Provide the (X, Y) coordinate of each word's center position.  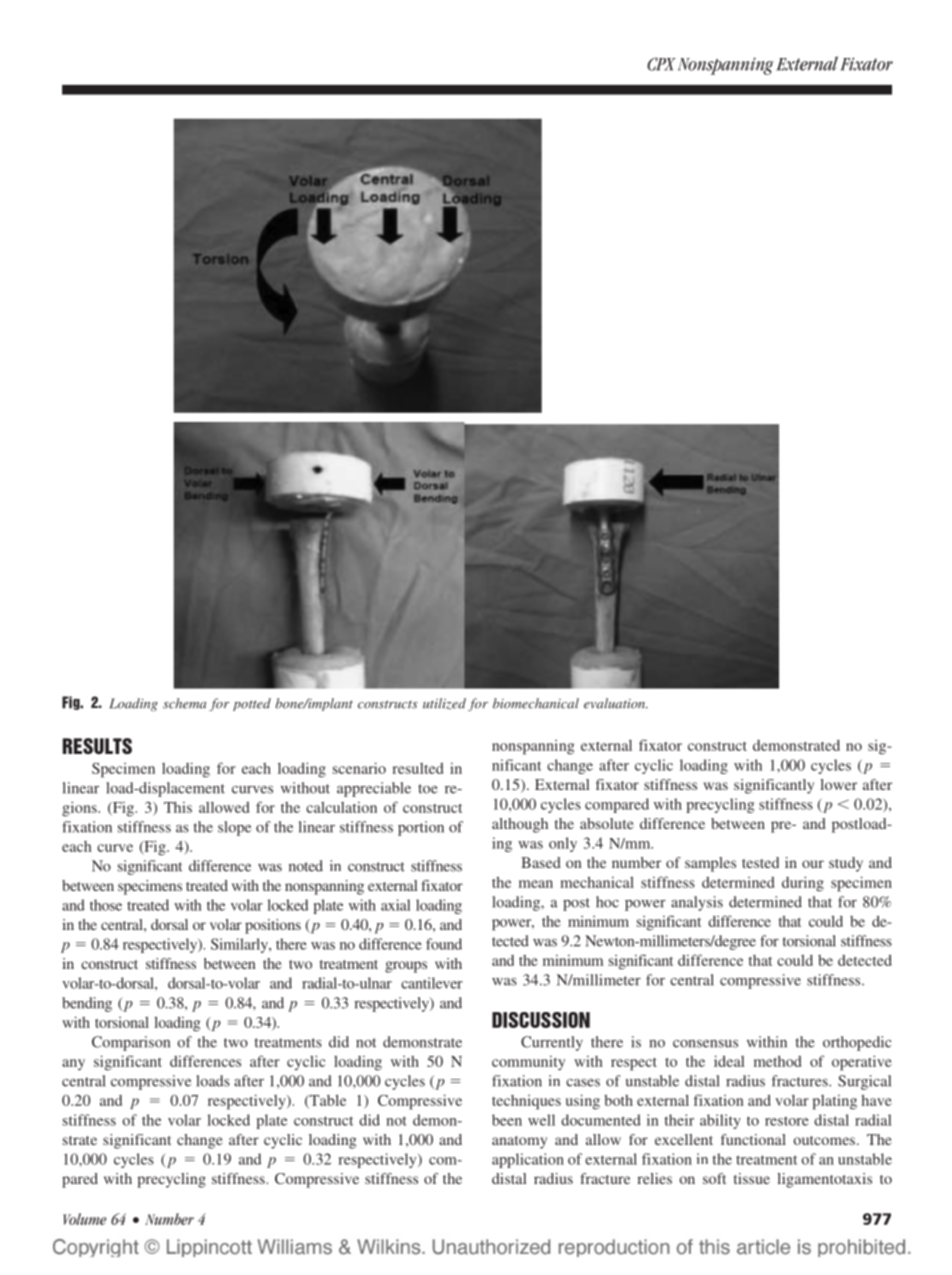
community (528, 1063)
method (777, 1061)
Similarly (240, 945)
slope (234, 828)
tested (760, 862)
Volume (84, 1219)
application (528, 1160)
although (520, 825)
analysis (697, 903)
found (444, 944)
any (73, 1064)
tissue (752, 1178)
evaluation (616, 703)
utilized (444, 704)
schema (184, 703)
